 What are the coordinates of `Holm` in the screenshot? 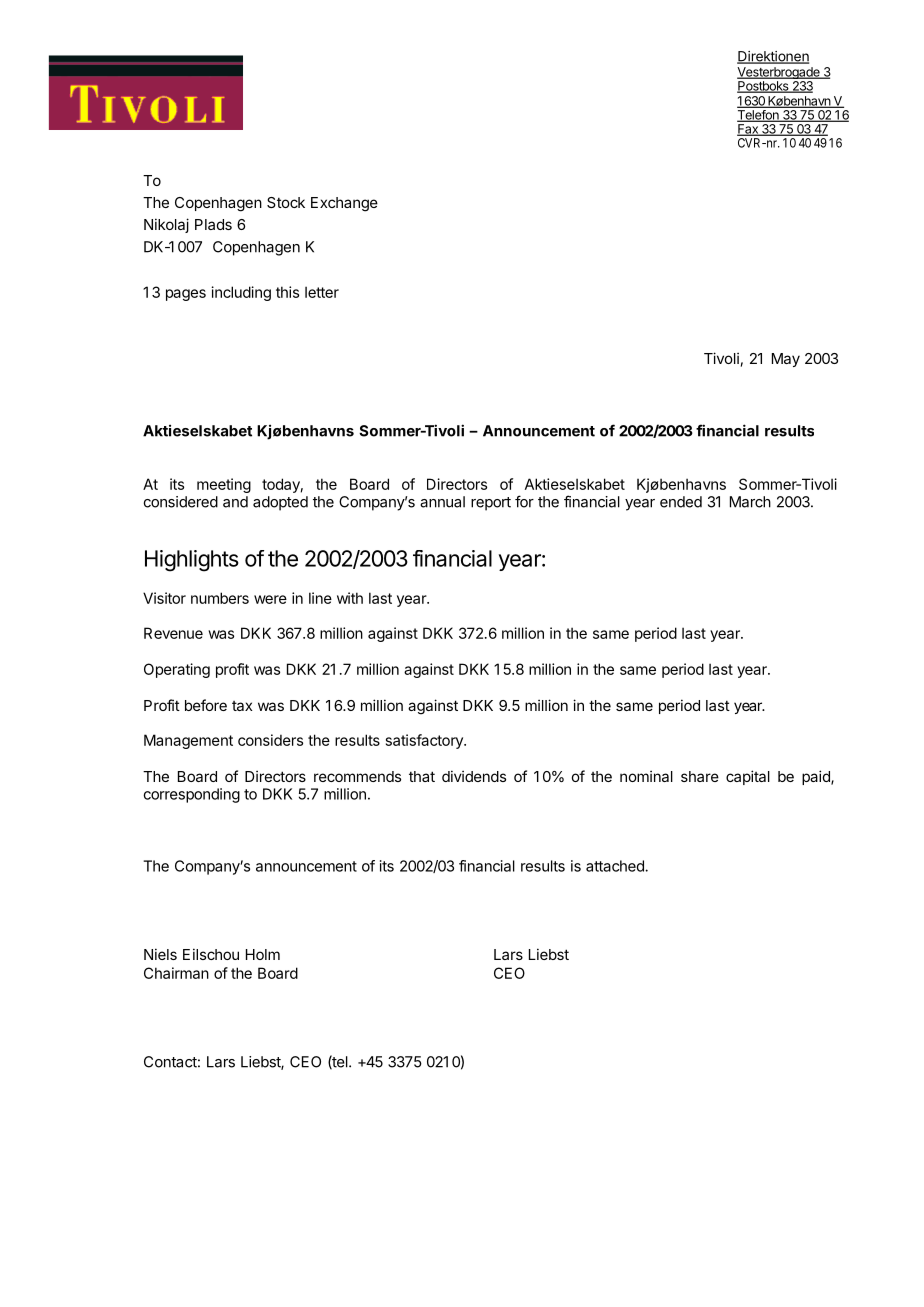 It's located at (263, 954).
